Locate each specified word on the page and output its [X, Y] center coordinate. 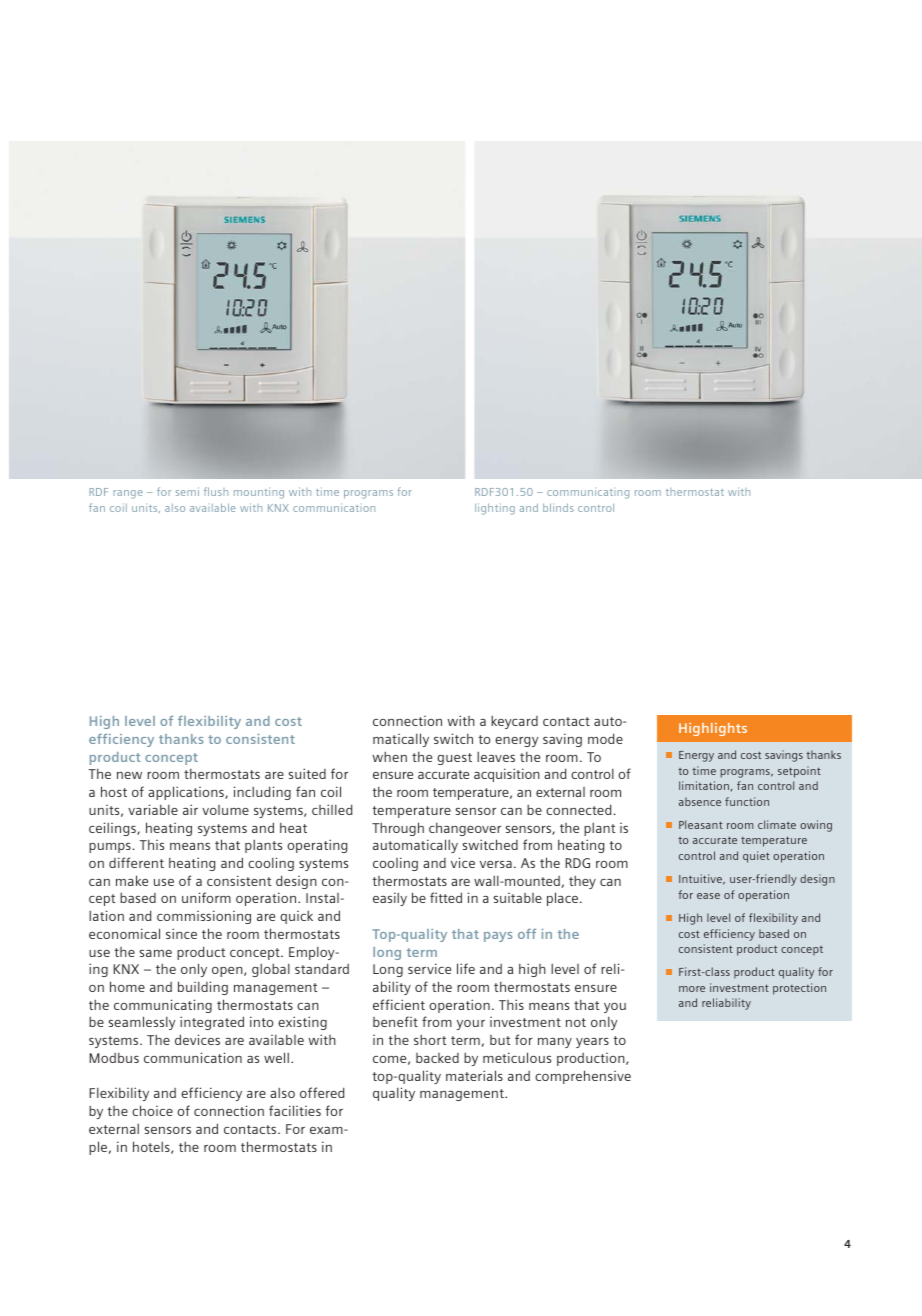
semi [187, 491]
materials [474, 1075]
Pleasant [701, 824]
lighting [495, 509]
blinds [558, 507]
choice [152, 1110]
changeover [465, 829]
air [190, 809]
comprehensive [583, 1077]
